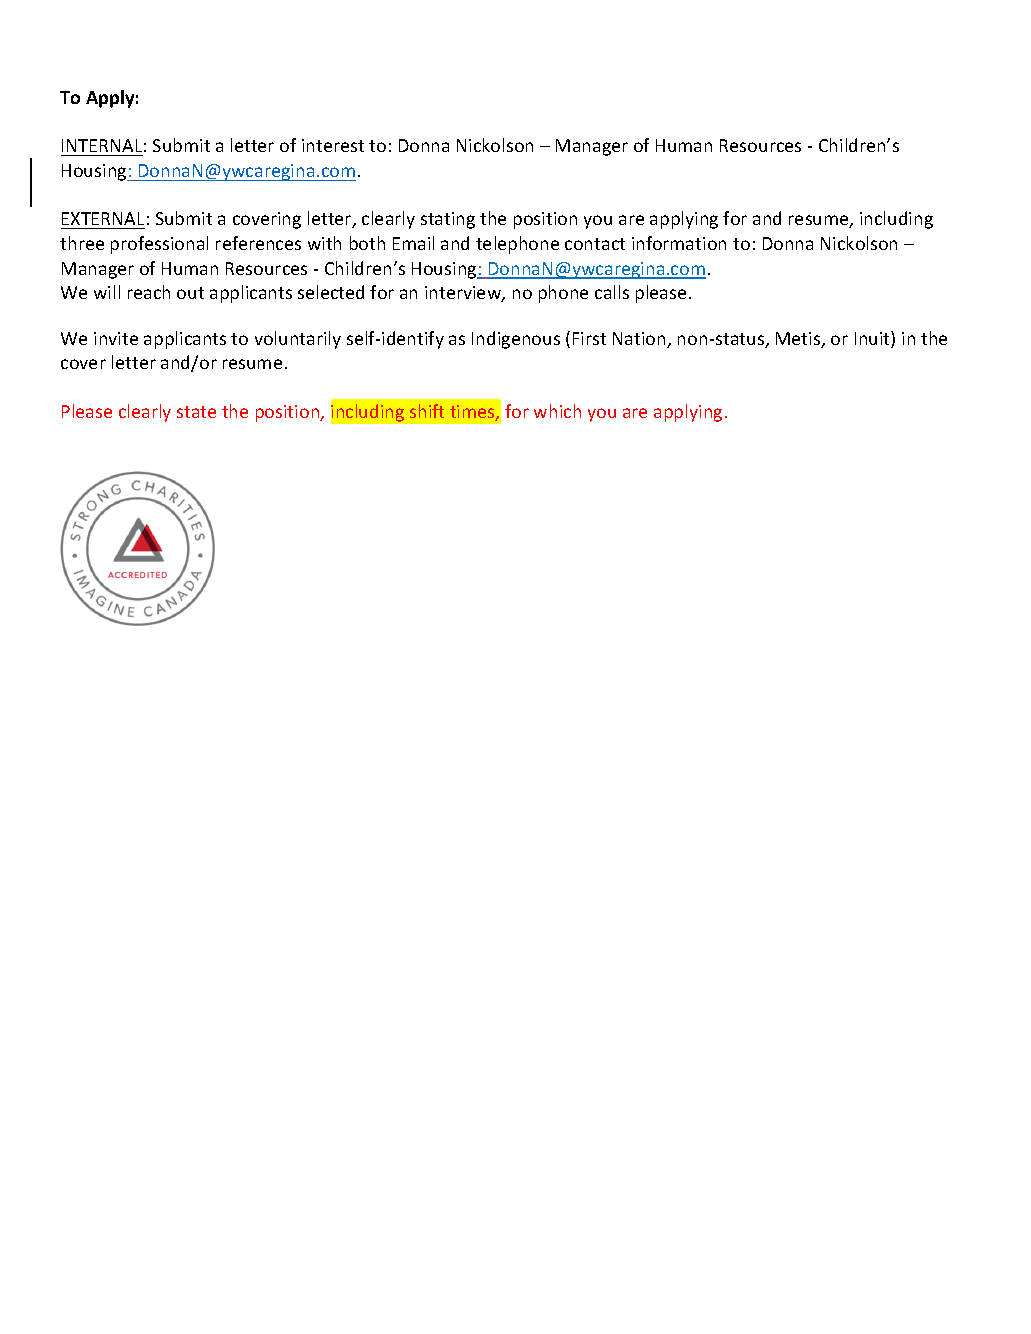 This screenshot has width=1031, height=1334. Describe the element at coordinates (679, 243) in the screenshot. I see `information` at that location.
